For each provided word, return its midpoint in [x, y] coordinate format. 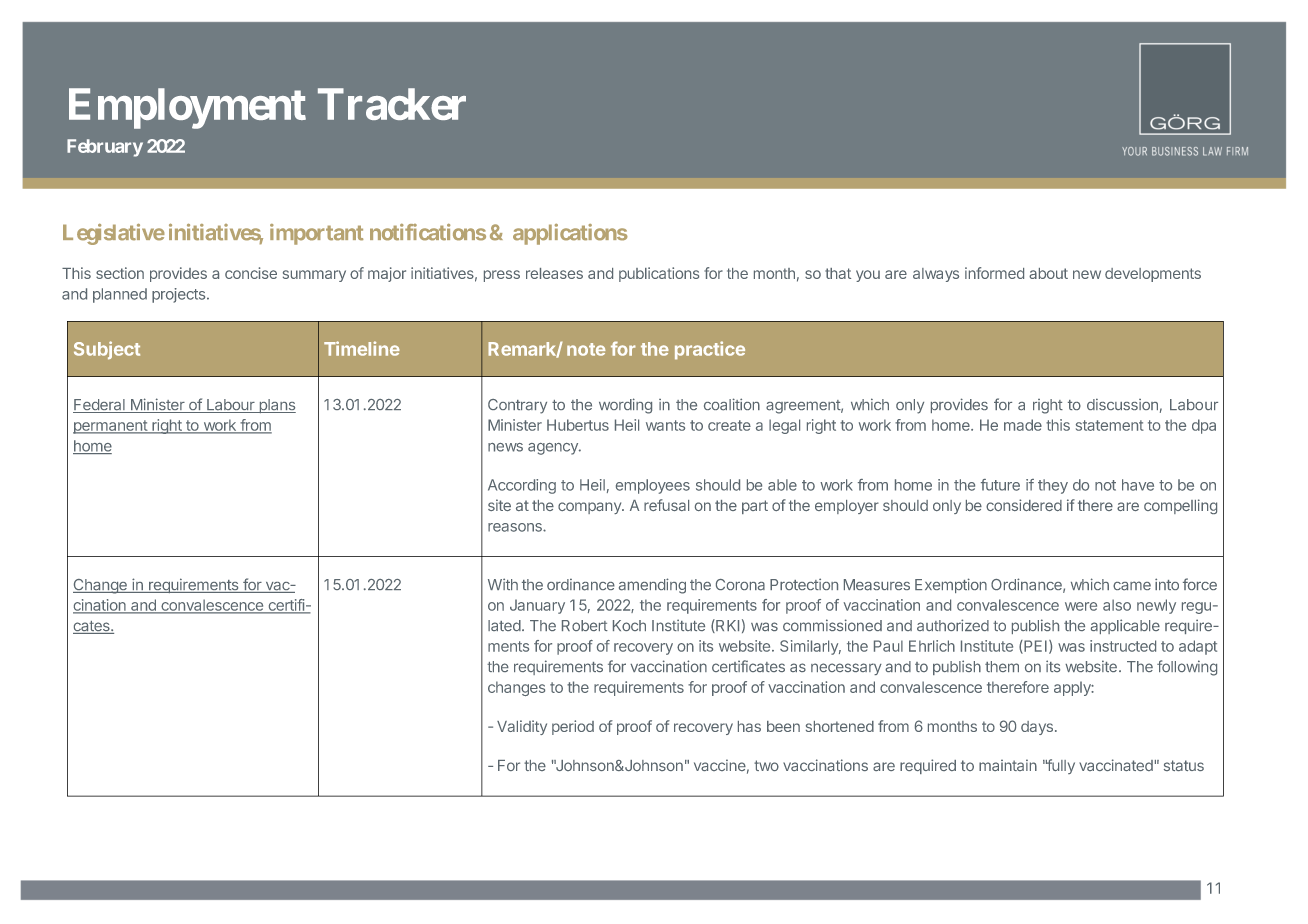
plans [276, 406]
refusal [666, 505]
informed [994, 273]
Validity [522, 727]
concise [251, 273]
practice [710, 350]
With [503, 584]
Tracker [392, 104]
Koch [629, 625]
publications [659, 274]
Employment [187, 108]
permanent [111, 427]
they [1053, 486]
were [1081, 606]
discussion [1122, 404]
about [1048, 273]
